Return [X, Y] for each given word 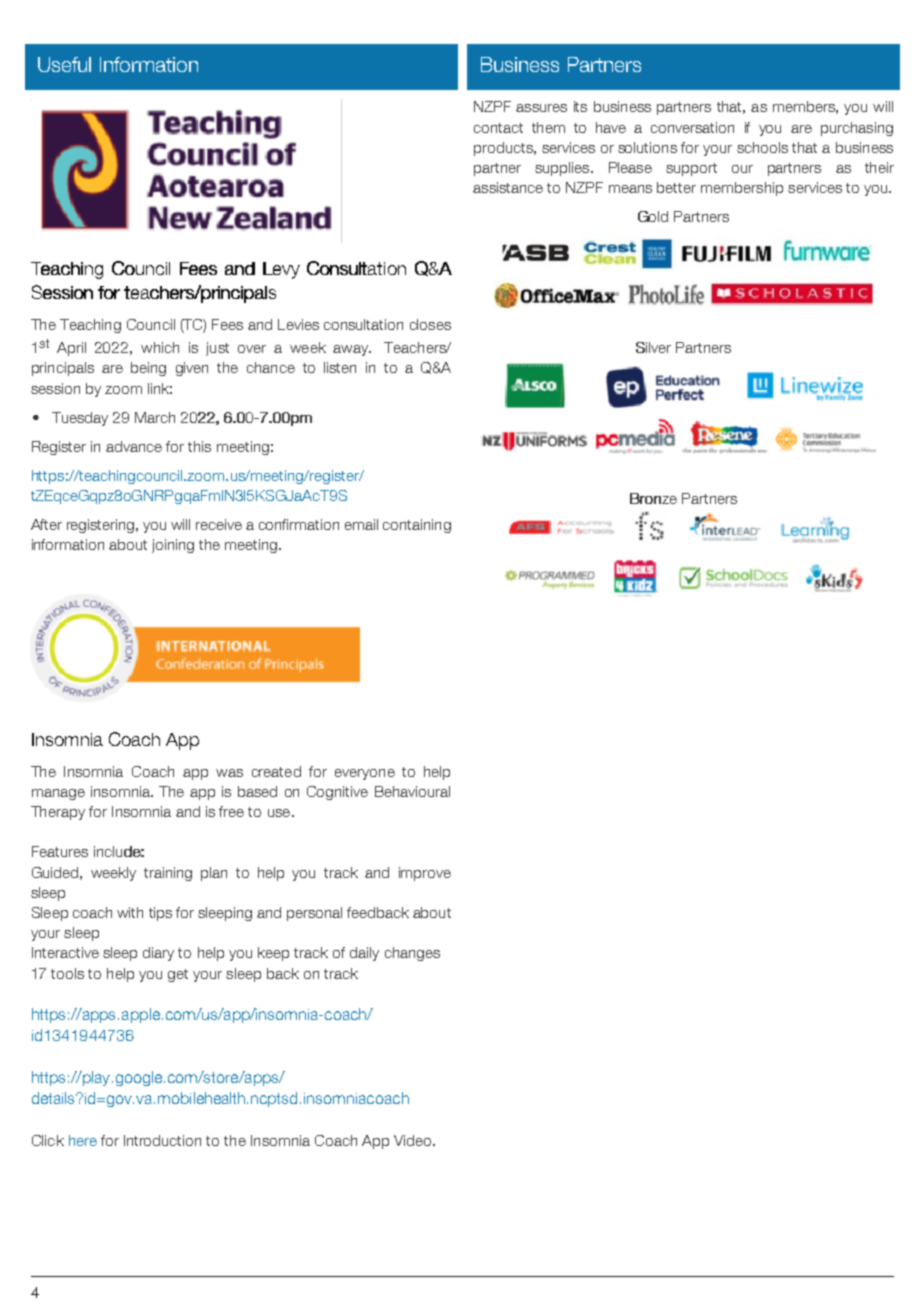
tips [160, 914]
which [160, 347]
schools [762, 147]
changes [412, 954]
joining [173, 546]
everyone [365, 774]
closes [430, 324]
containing [417, 526]
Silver [653, 347]
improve [425, 874]
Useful [64, 64]
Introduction [162, 1140]
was [229, 773]
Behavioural [412, 791]
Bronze [653, 498]
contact [498, 128]
